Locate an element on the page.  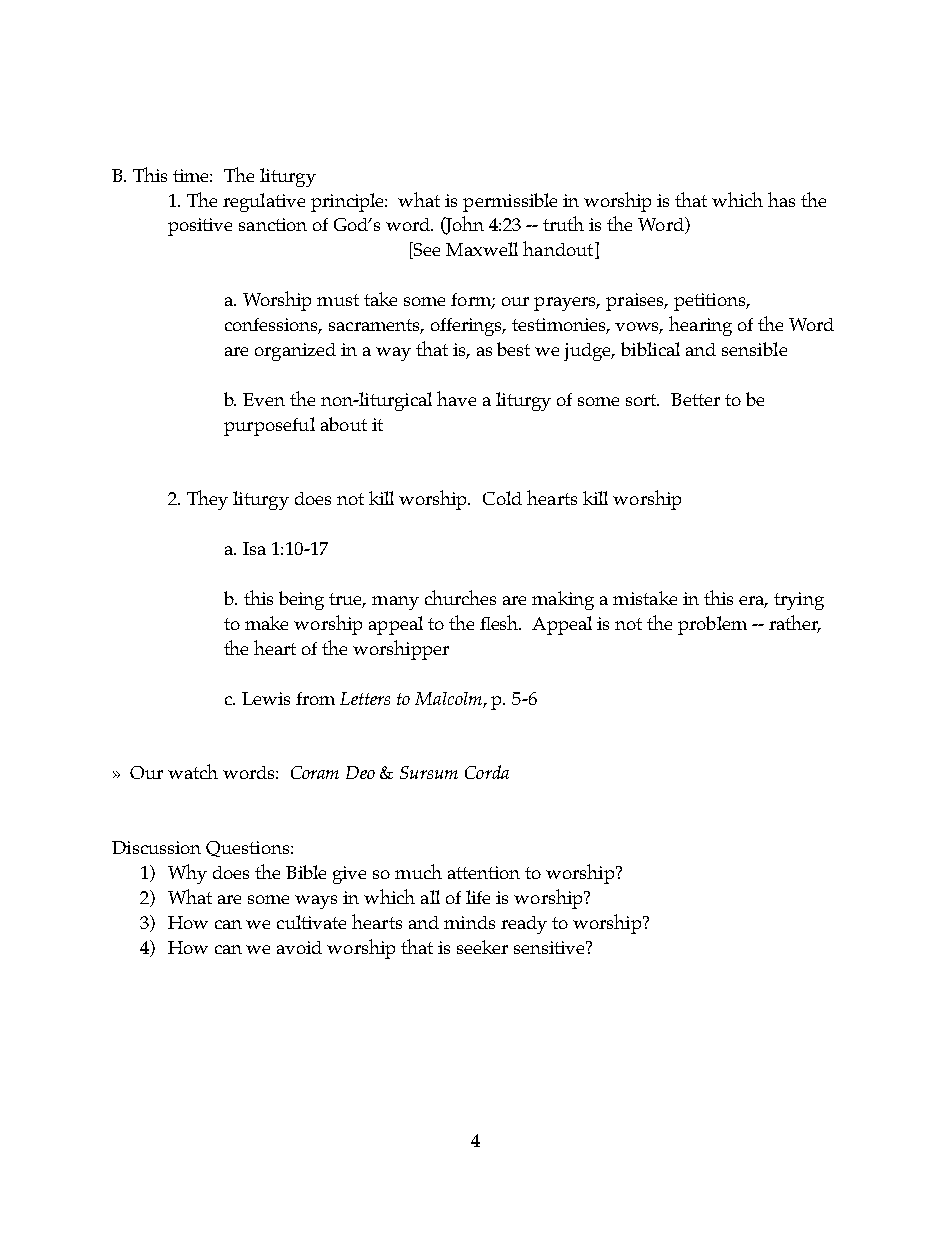
permissible is located at coordinates (510, 202).
